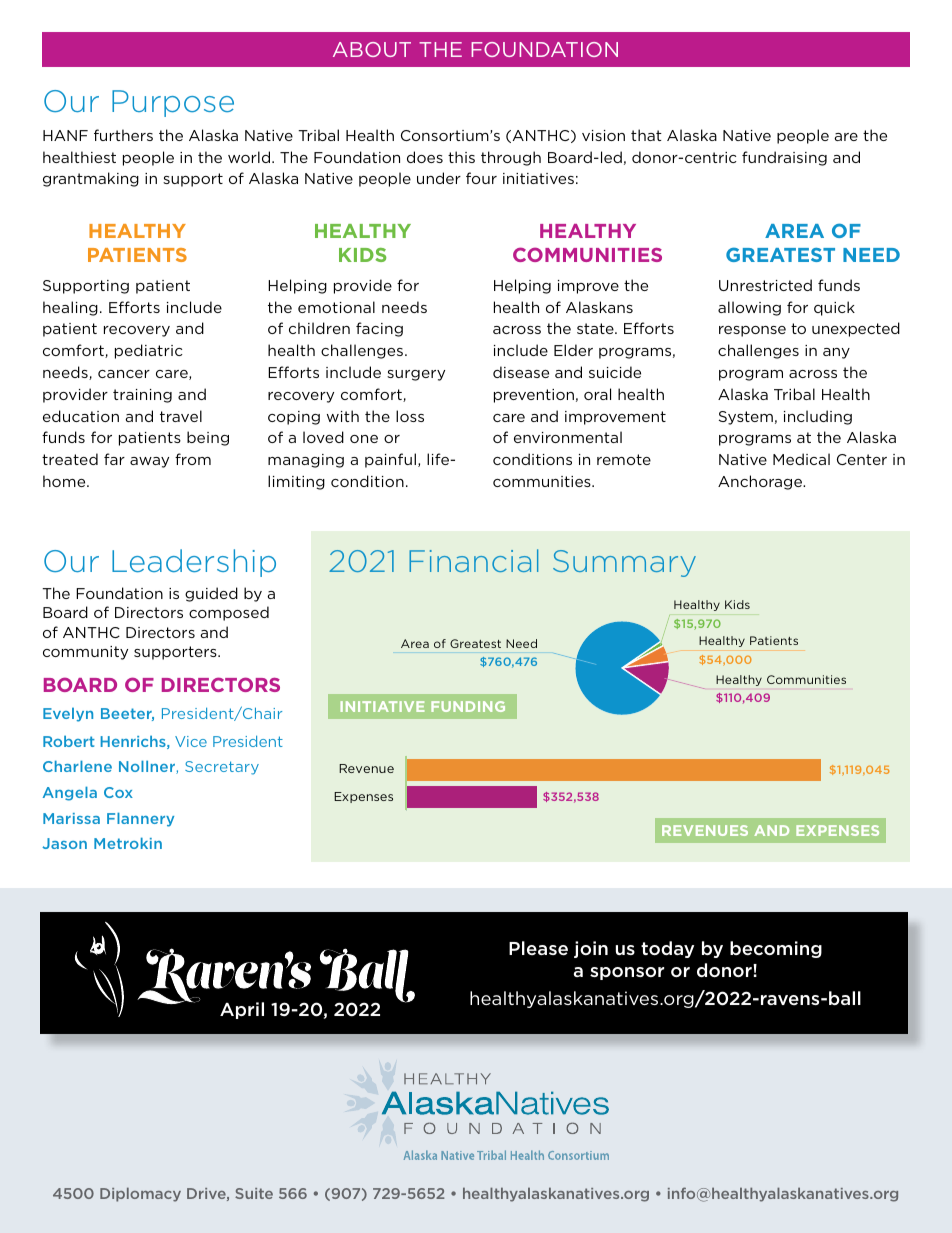 This document has width=952, height=1233. I want to click on guided, so click(211, 594).
